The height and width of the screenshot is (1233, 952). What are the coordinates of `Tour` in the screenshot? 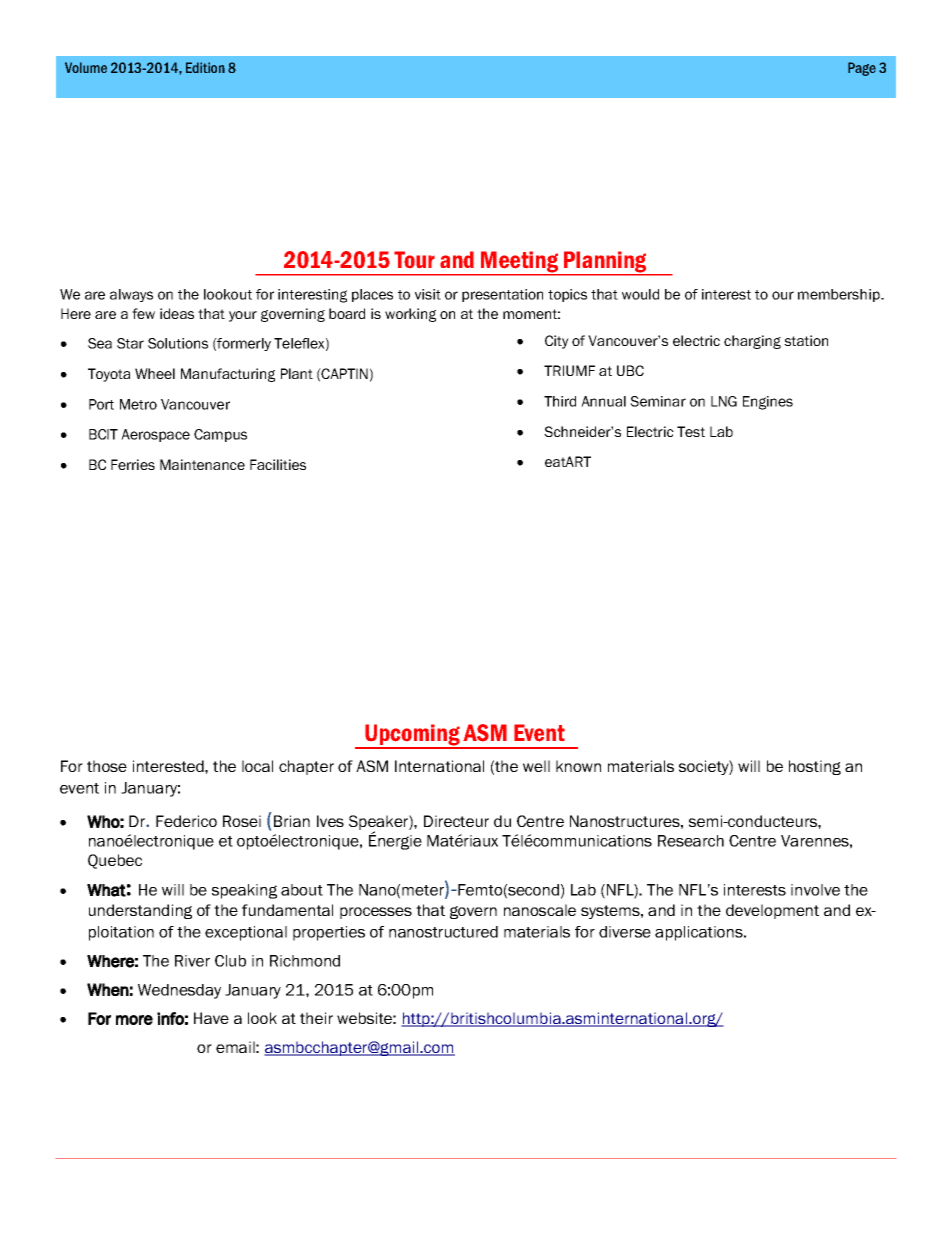 It's located at (414, 259).
